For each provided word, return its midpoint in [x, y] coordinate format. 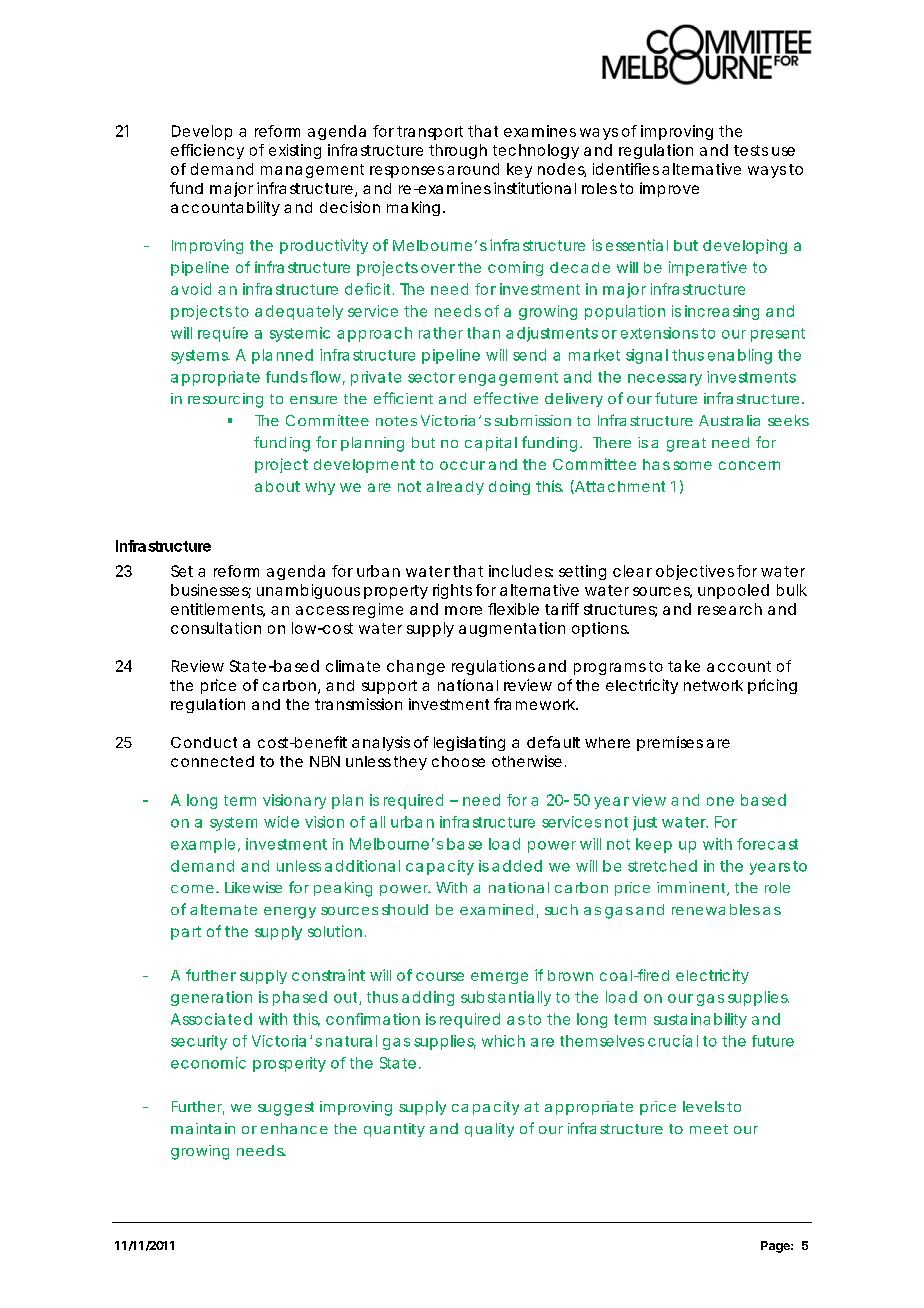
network [713, 685]
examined [496, 909]
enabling [740, 356]
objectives [695, 572]
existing [295, 151]
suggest [286, 1109]
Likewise [253, 887]
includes [521, 571]
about [277, 486]
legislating [469, 743]
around [473, 169]
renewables [716, 909]
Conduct [204, 742]
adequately [299, 312]
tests [751, 150]
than [483, 333]
